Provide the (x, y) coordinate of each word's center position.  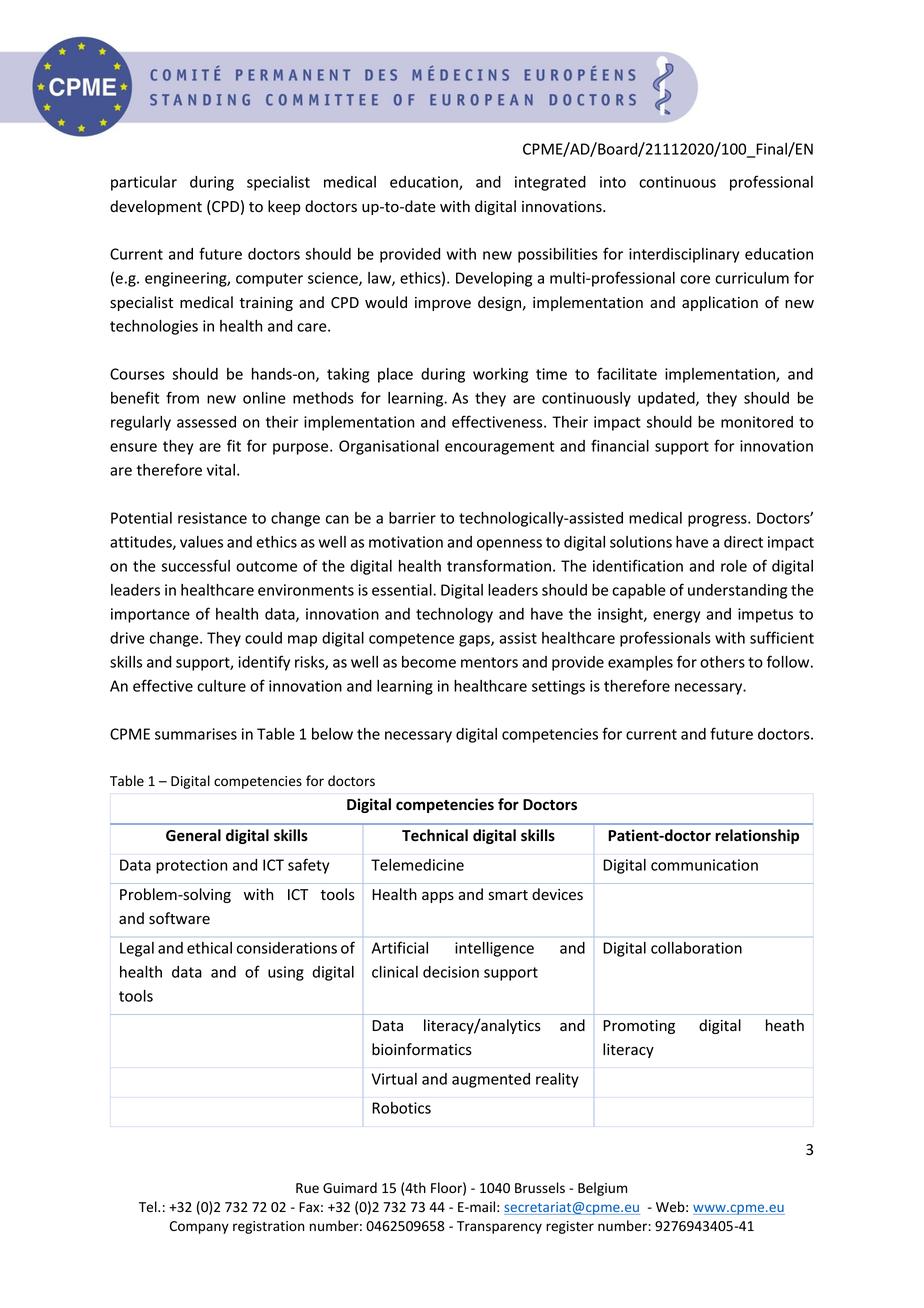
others (722, 662)
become (429, 662)
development (156, 207)
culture (221, 686)
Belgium (602, 1189)
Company (199, 1227)
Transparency (499, 1227)
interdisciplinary (684, 255)
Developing (494, 279)
